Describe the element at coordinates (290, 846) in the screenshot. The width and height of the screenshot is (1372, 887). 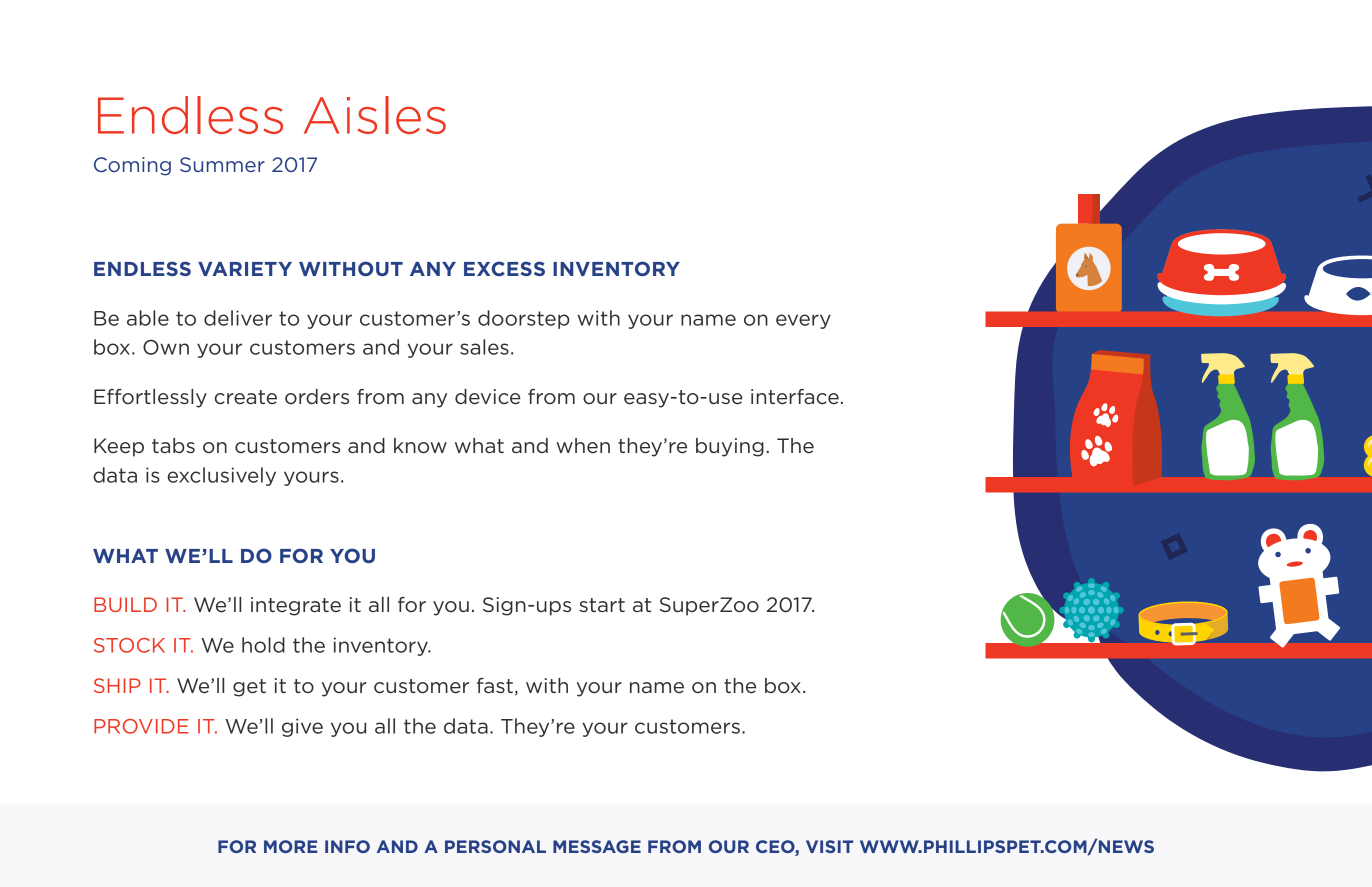
I see `MORE` at that location.
